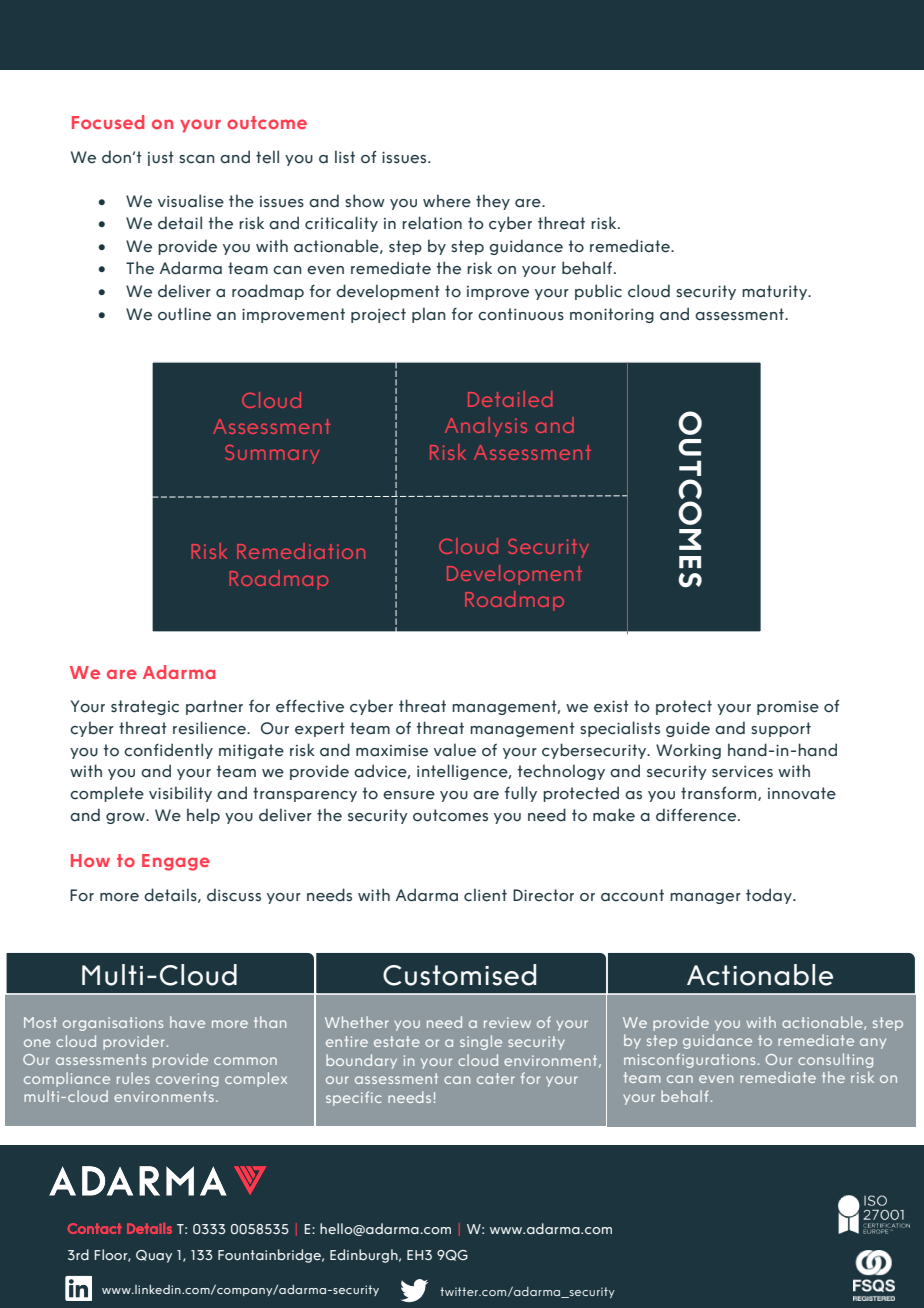 The image size is (924, 1308). Describe the element at coordinates (447, 201) in the screenshot. I see `where` at that location.
